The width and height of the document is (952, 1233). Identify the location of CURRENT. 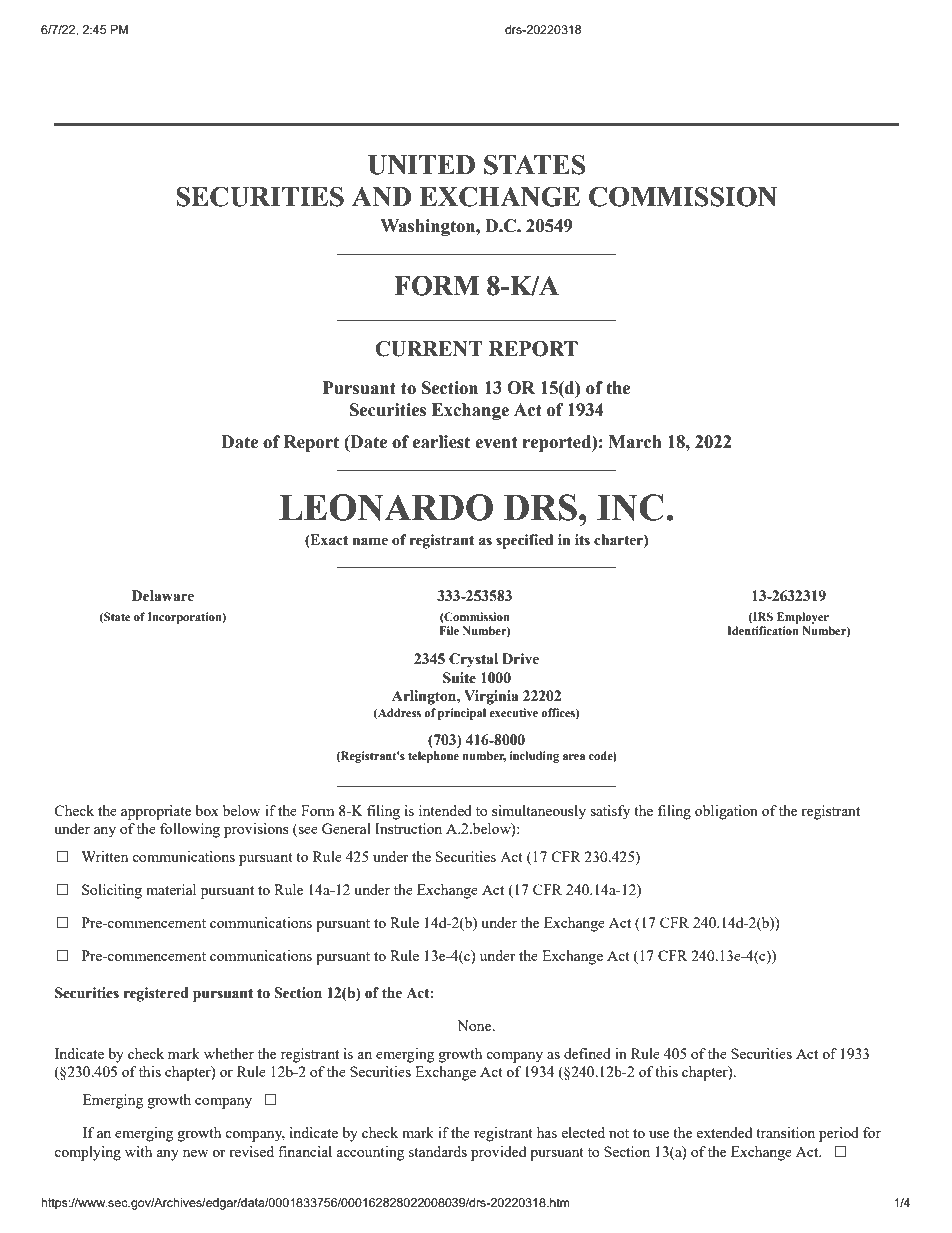
(429, 349).
